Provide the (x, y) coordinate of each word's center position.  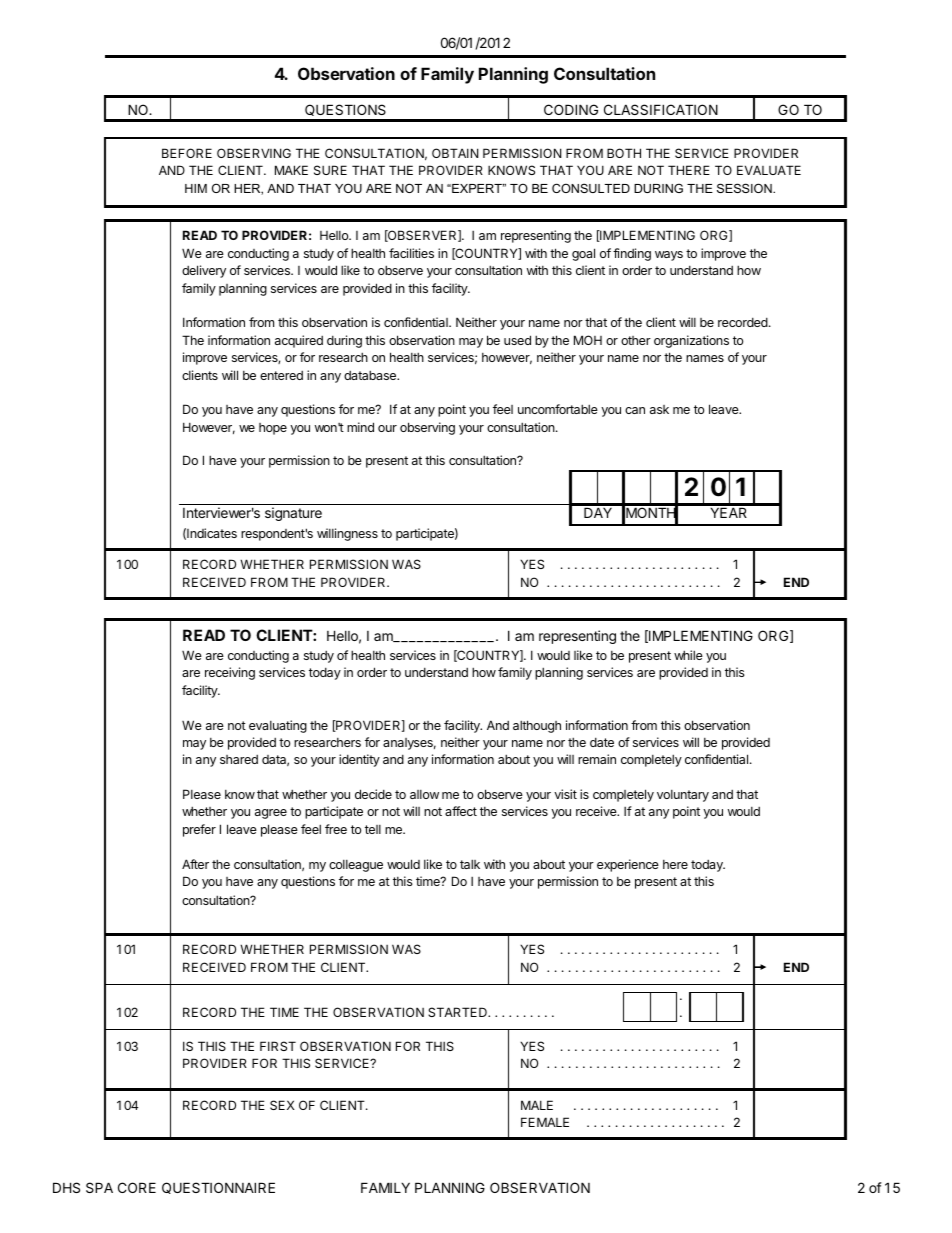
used (517, 340)
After (195, 864)
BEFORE (187, 153)
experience (628, 865)
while (688, 655)
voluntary (683, 796)
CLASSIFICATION (661, 109)
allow (424, 794)
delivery (204, 271)
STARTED (458, 1012)
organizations (691, 341)
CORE (137, 1187)
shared (239, 759)
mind (360, 427)
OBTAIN (455, 153)
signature (293, 514)
